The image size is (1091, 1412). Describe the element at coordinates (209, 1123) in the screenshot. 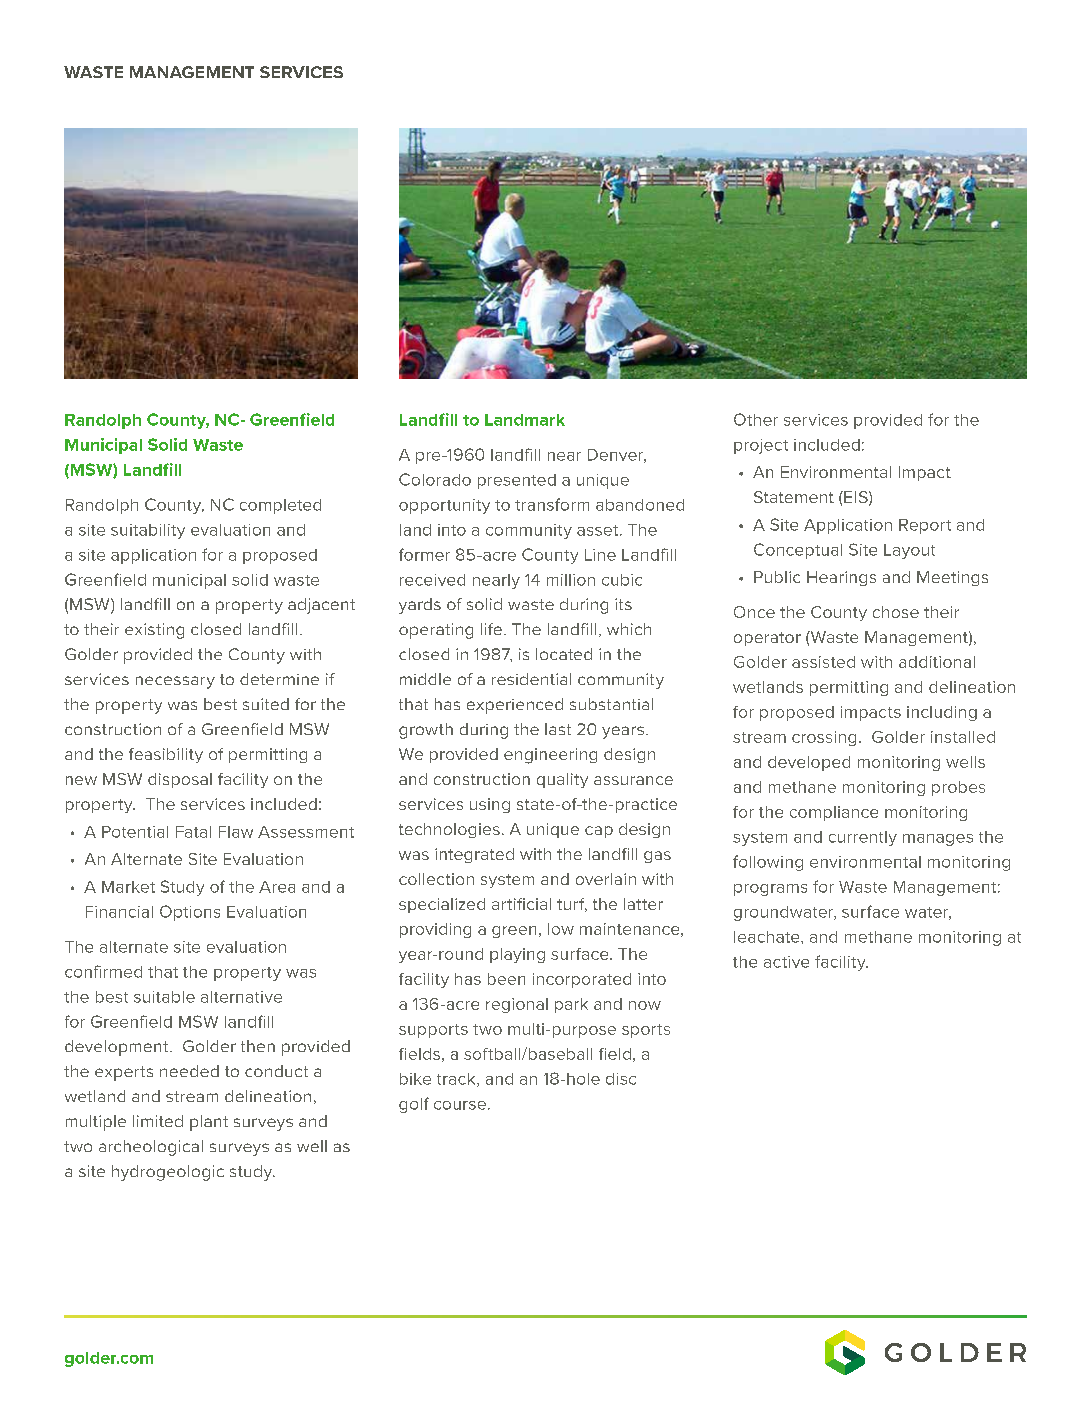

I see `plant` at that location.
